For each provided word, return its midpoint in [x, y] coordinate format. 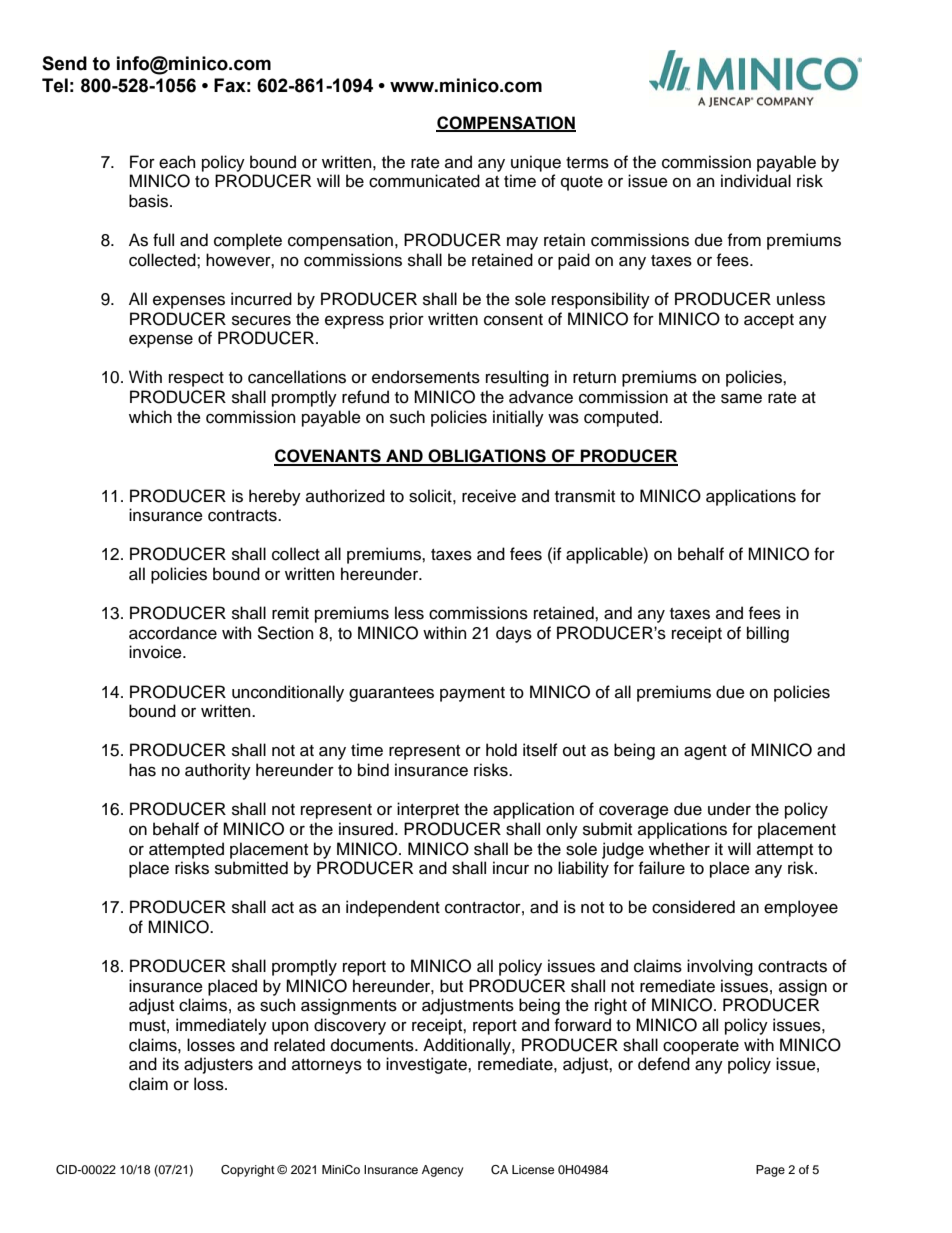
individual [756, 181]
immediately [221, 1026]
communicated [424, 181]
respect [196, 379]
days [514, 634]
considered [693, 907]
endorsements [426, 377]
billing [768, 634]
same [741, 398]
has [142, 770]
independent [393, 908]
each [177, 162]
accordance [173, 633]
